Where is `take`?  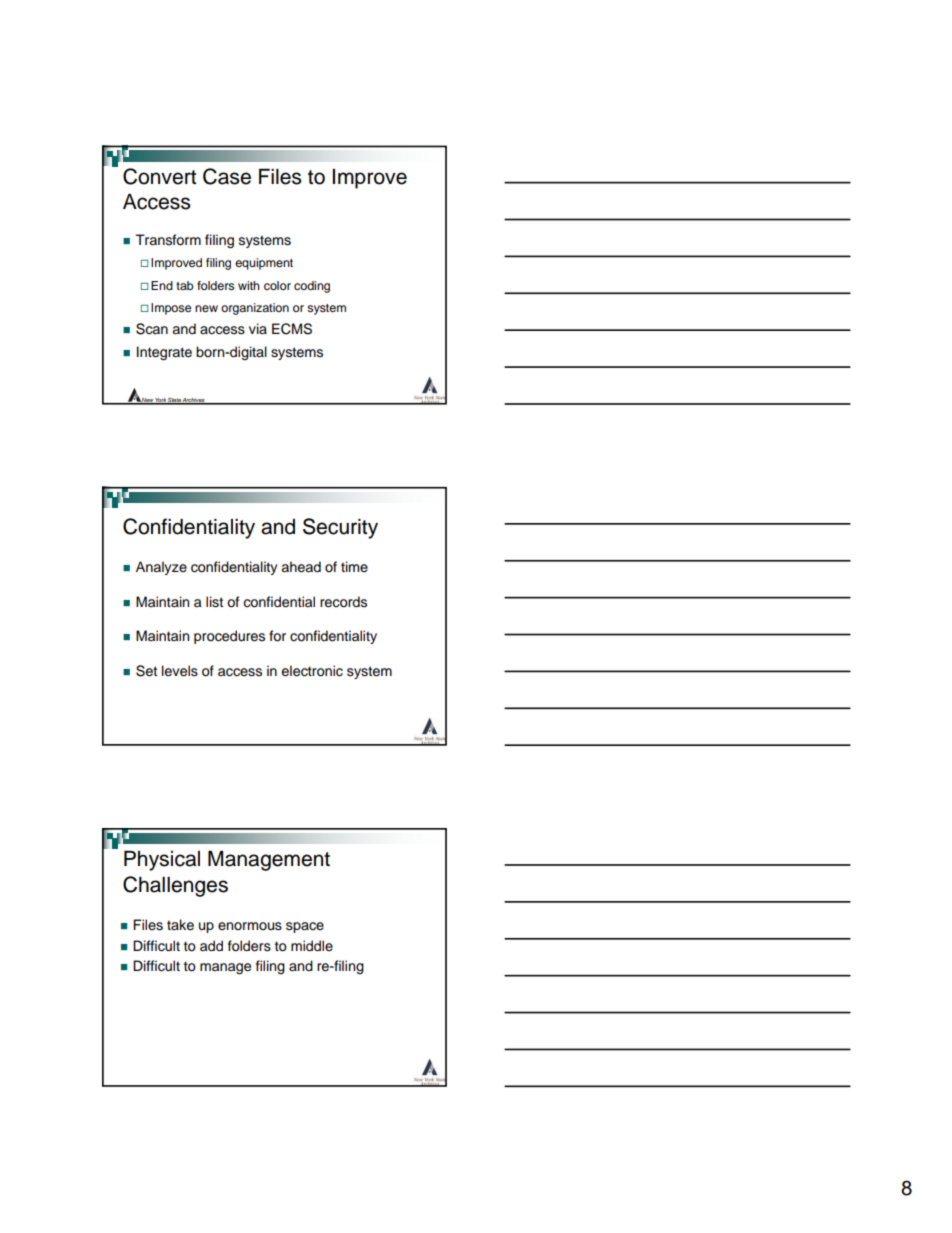 take is located at coordinates (180, 925).
